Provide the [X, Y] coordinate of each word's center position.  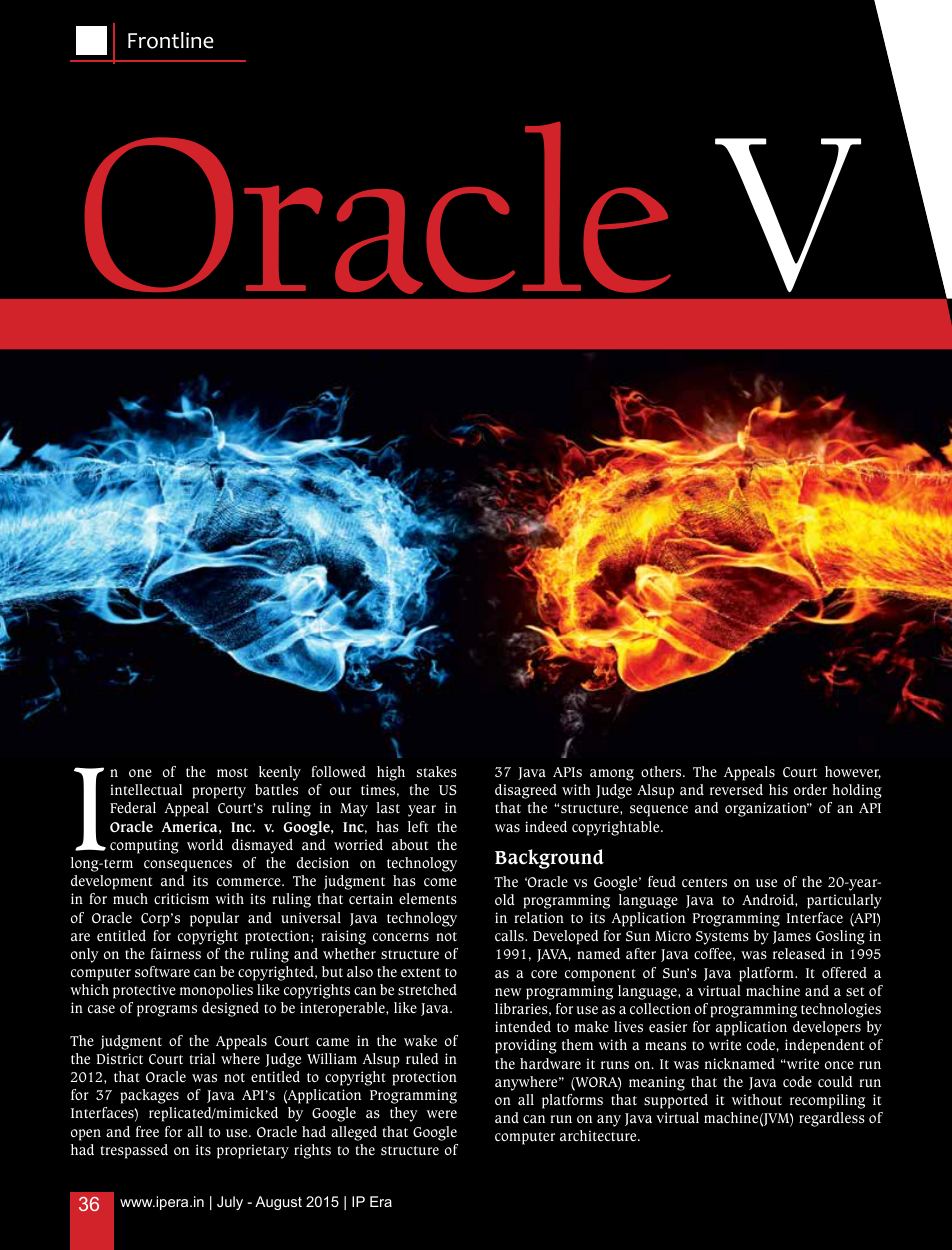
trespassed [134, 1151]
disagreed [526, 791]
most [232, 773]
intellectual [146, 789]
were [442, 1114]
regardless [832, 1119]
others [662, 771]
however [853, 772]
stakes [437, 772]
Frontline [171, 40]
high [391, 773]
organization [767, 809]
